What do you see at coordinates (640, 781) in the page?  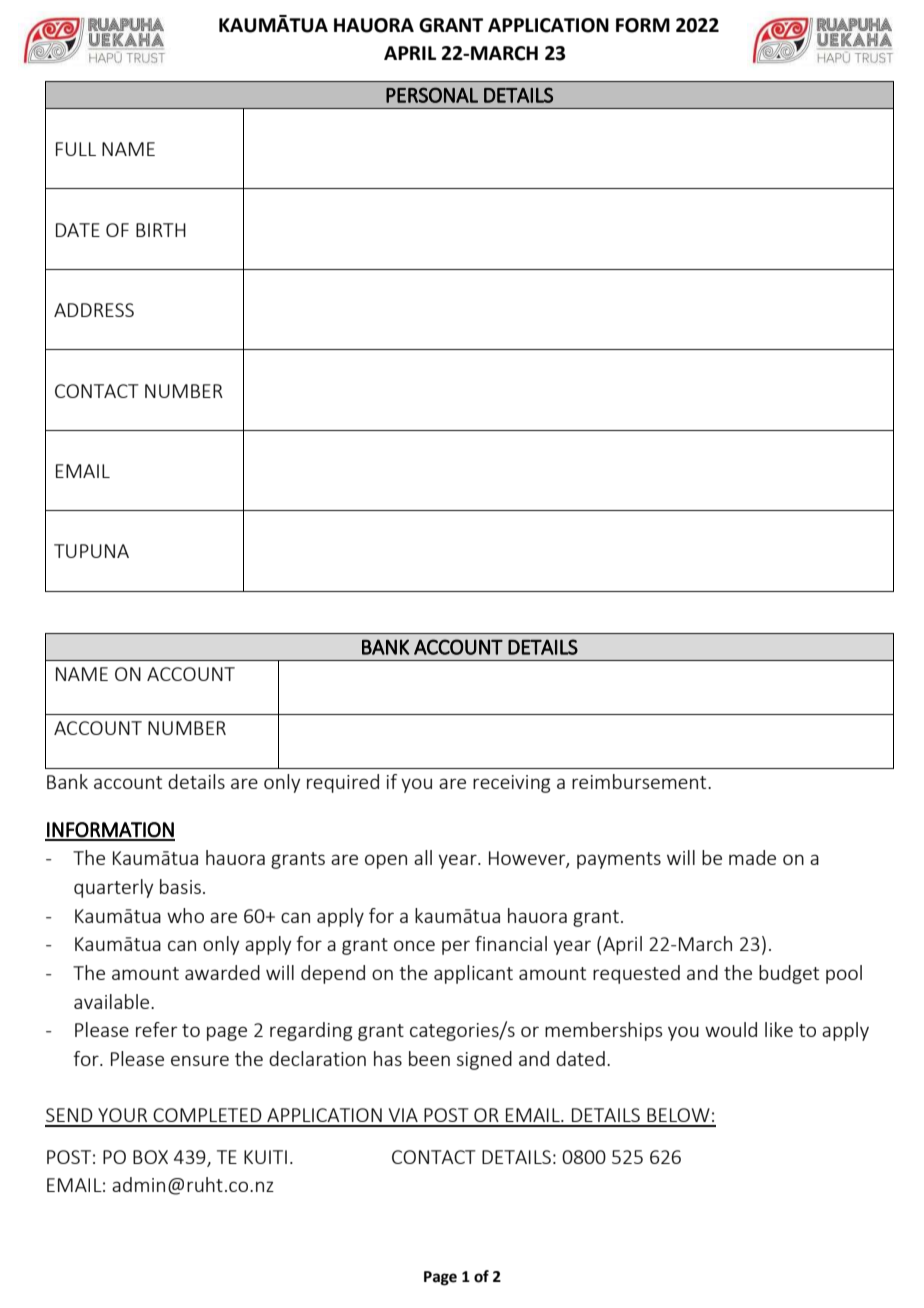 I see `reimbursement` at bounding box center [640, 781].
